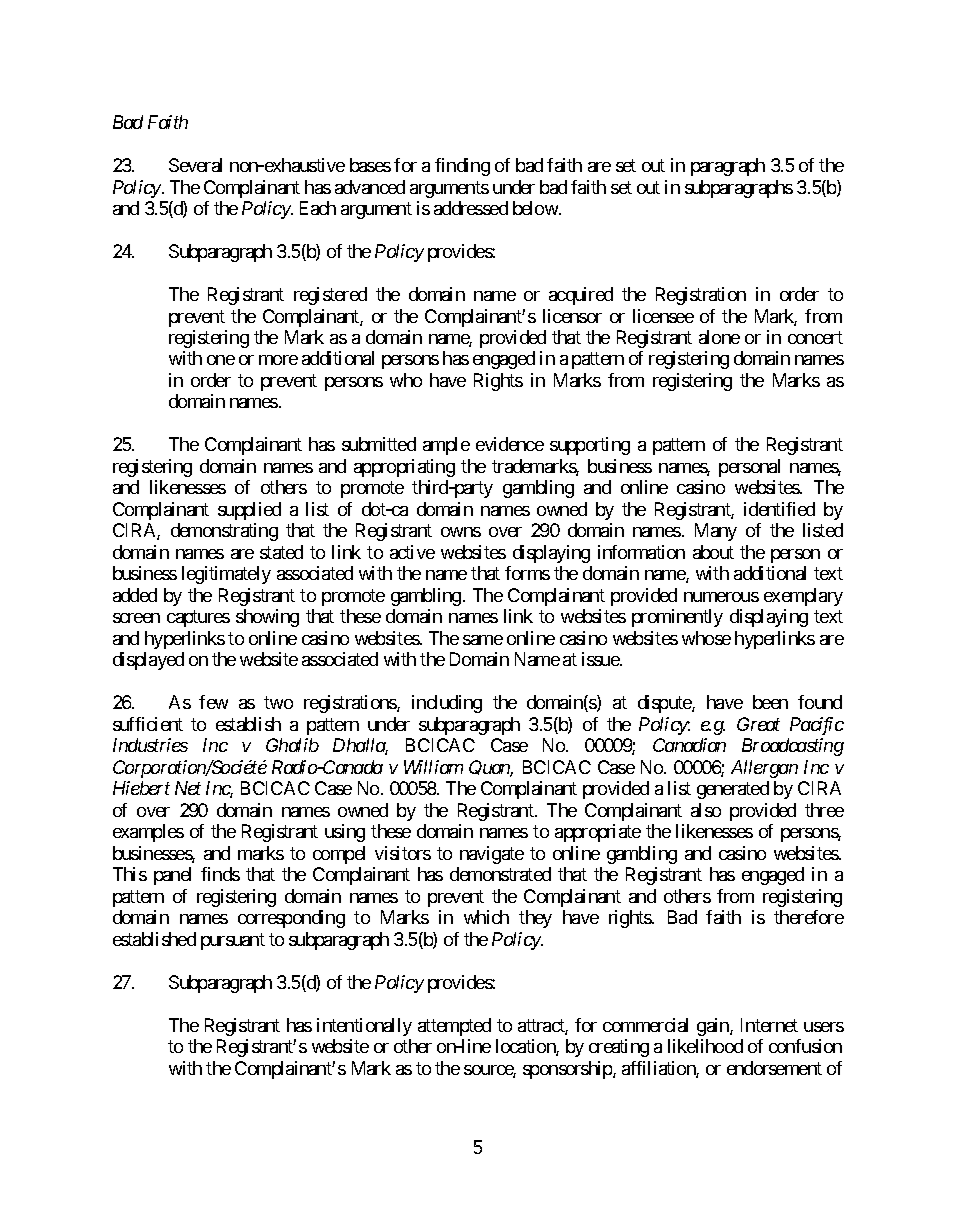  What do you see at coordinates (195, 165) in the screenshot?
I see `Several` at bounding box center [195, 165].
